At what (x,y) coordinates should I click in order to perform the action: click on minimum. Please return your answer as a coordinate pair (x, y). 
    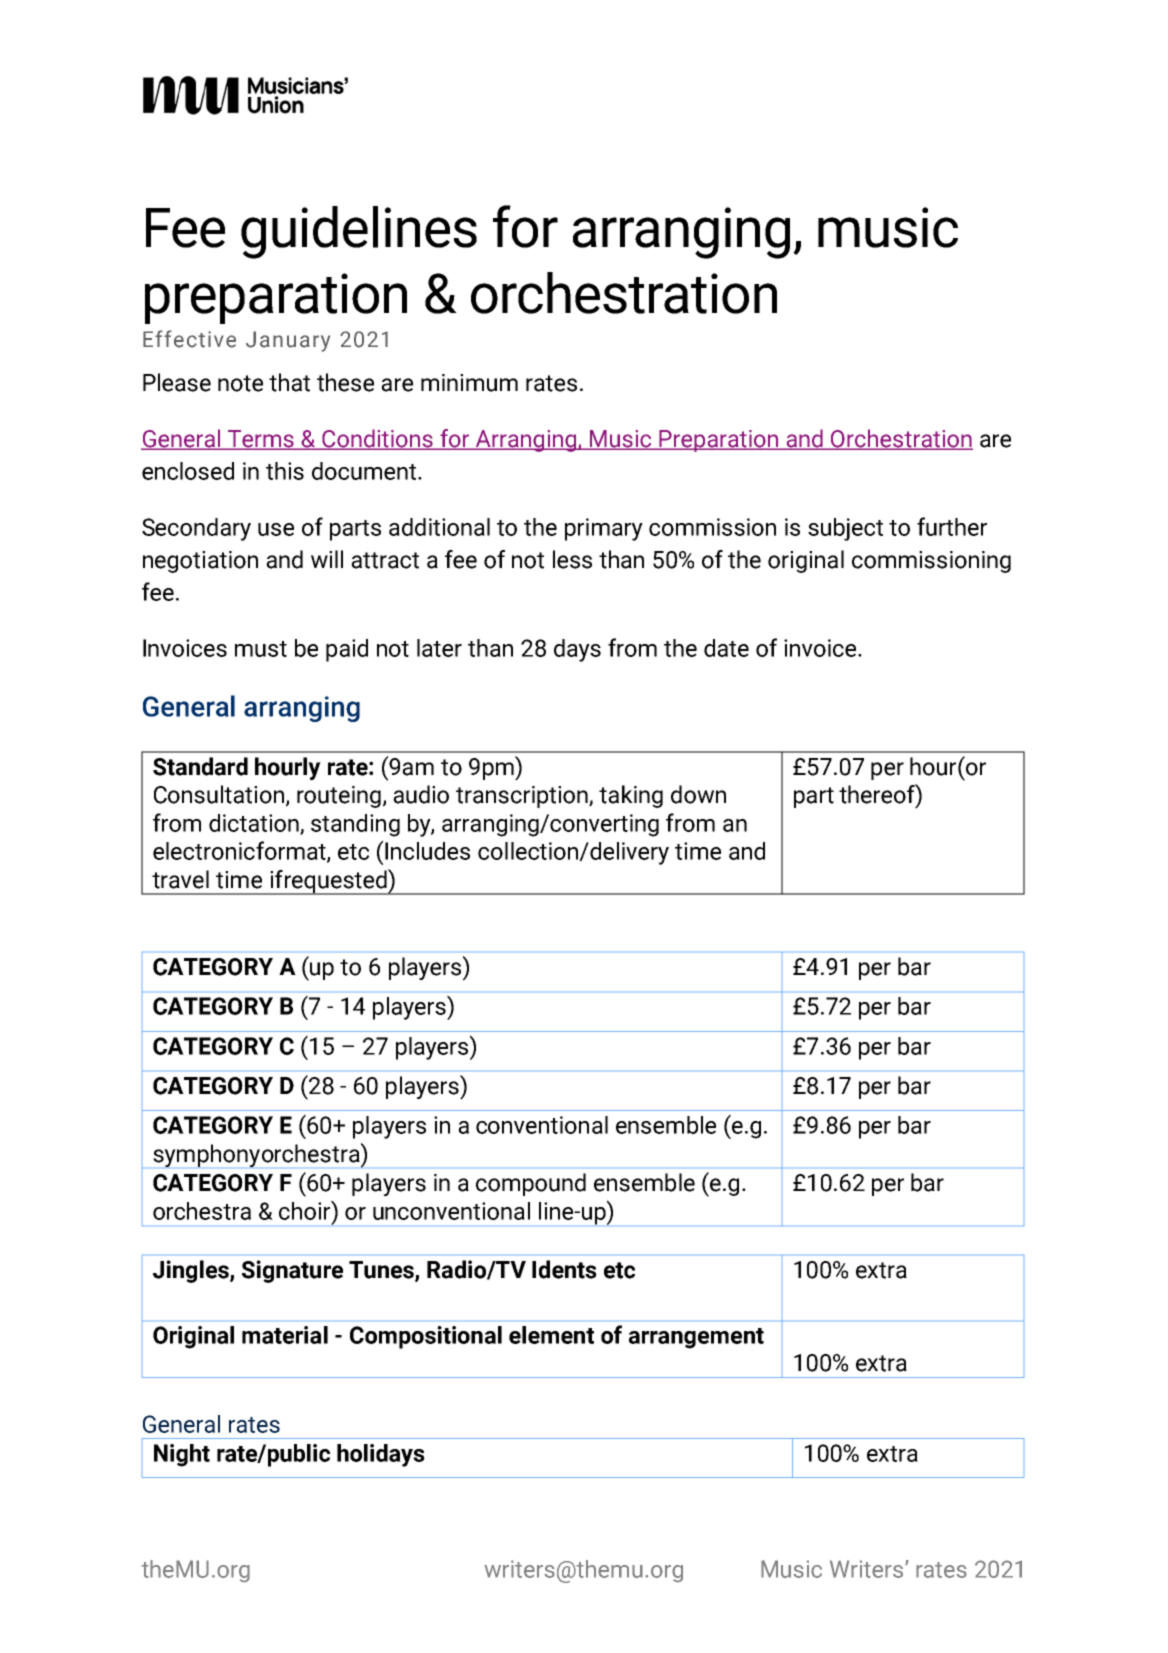
    Looking at the image, I should click on (469, 383).
